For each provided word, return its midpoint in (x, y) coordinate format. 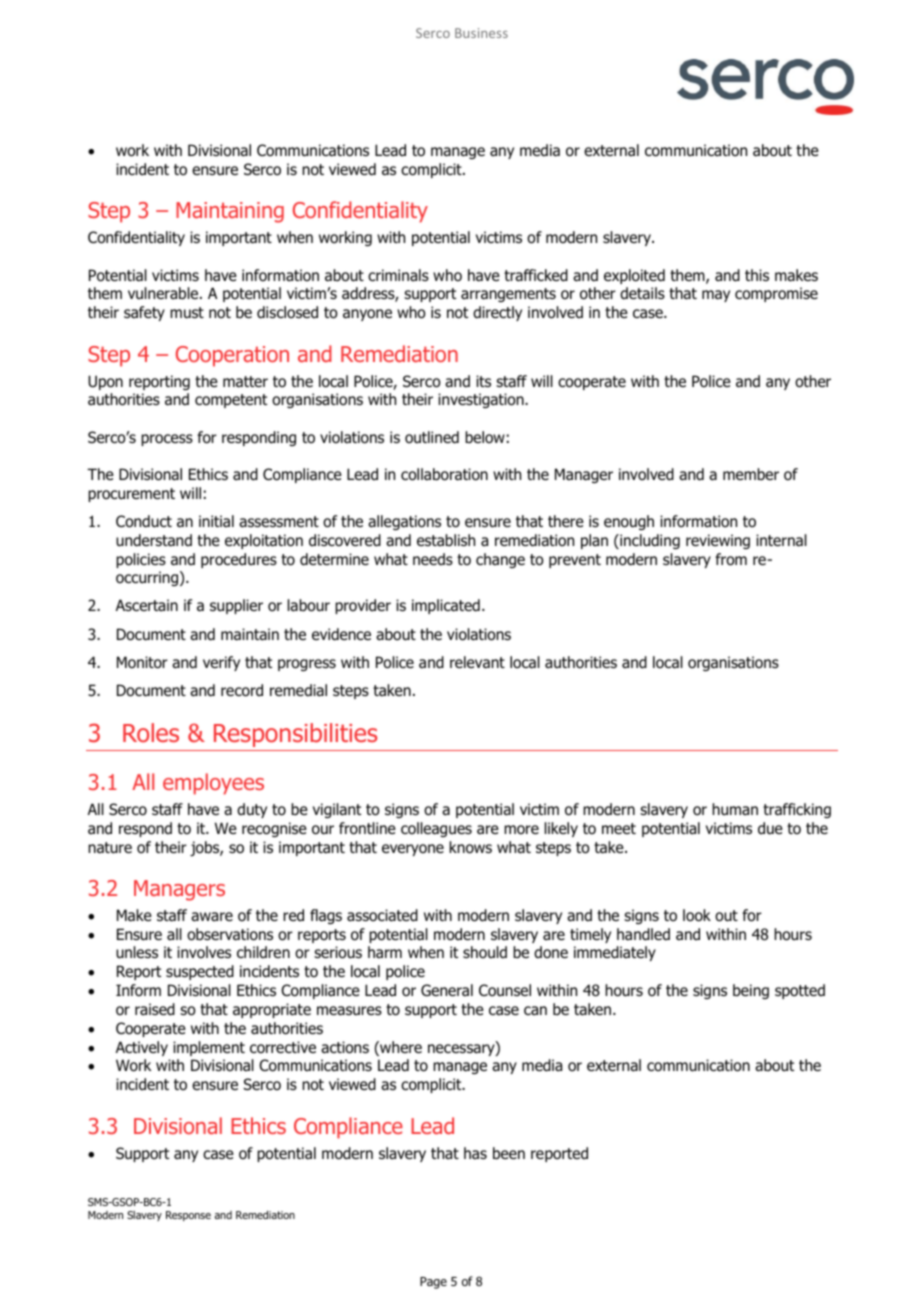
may (716, 296)
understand (154, 540)
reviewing (718, 541)
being (751, 991)
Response (188, 1216)
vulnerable (164, 293)
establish (446, 540)
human (735, 809)
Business (481, 33)
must (187, 313)
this (757, 275)
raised (155, 1009)
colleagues (436, 829)
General (447, 990)
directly (497, 313)
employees (213, 784)
